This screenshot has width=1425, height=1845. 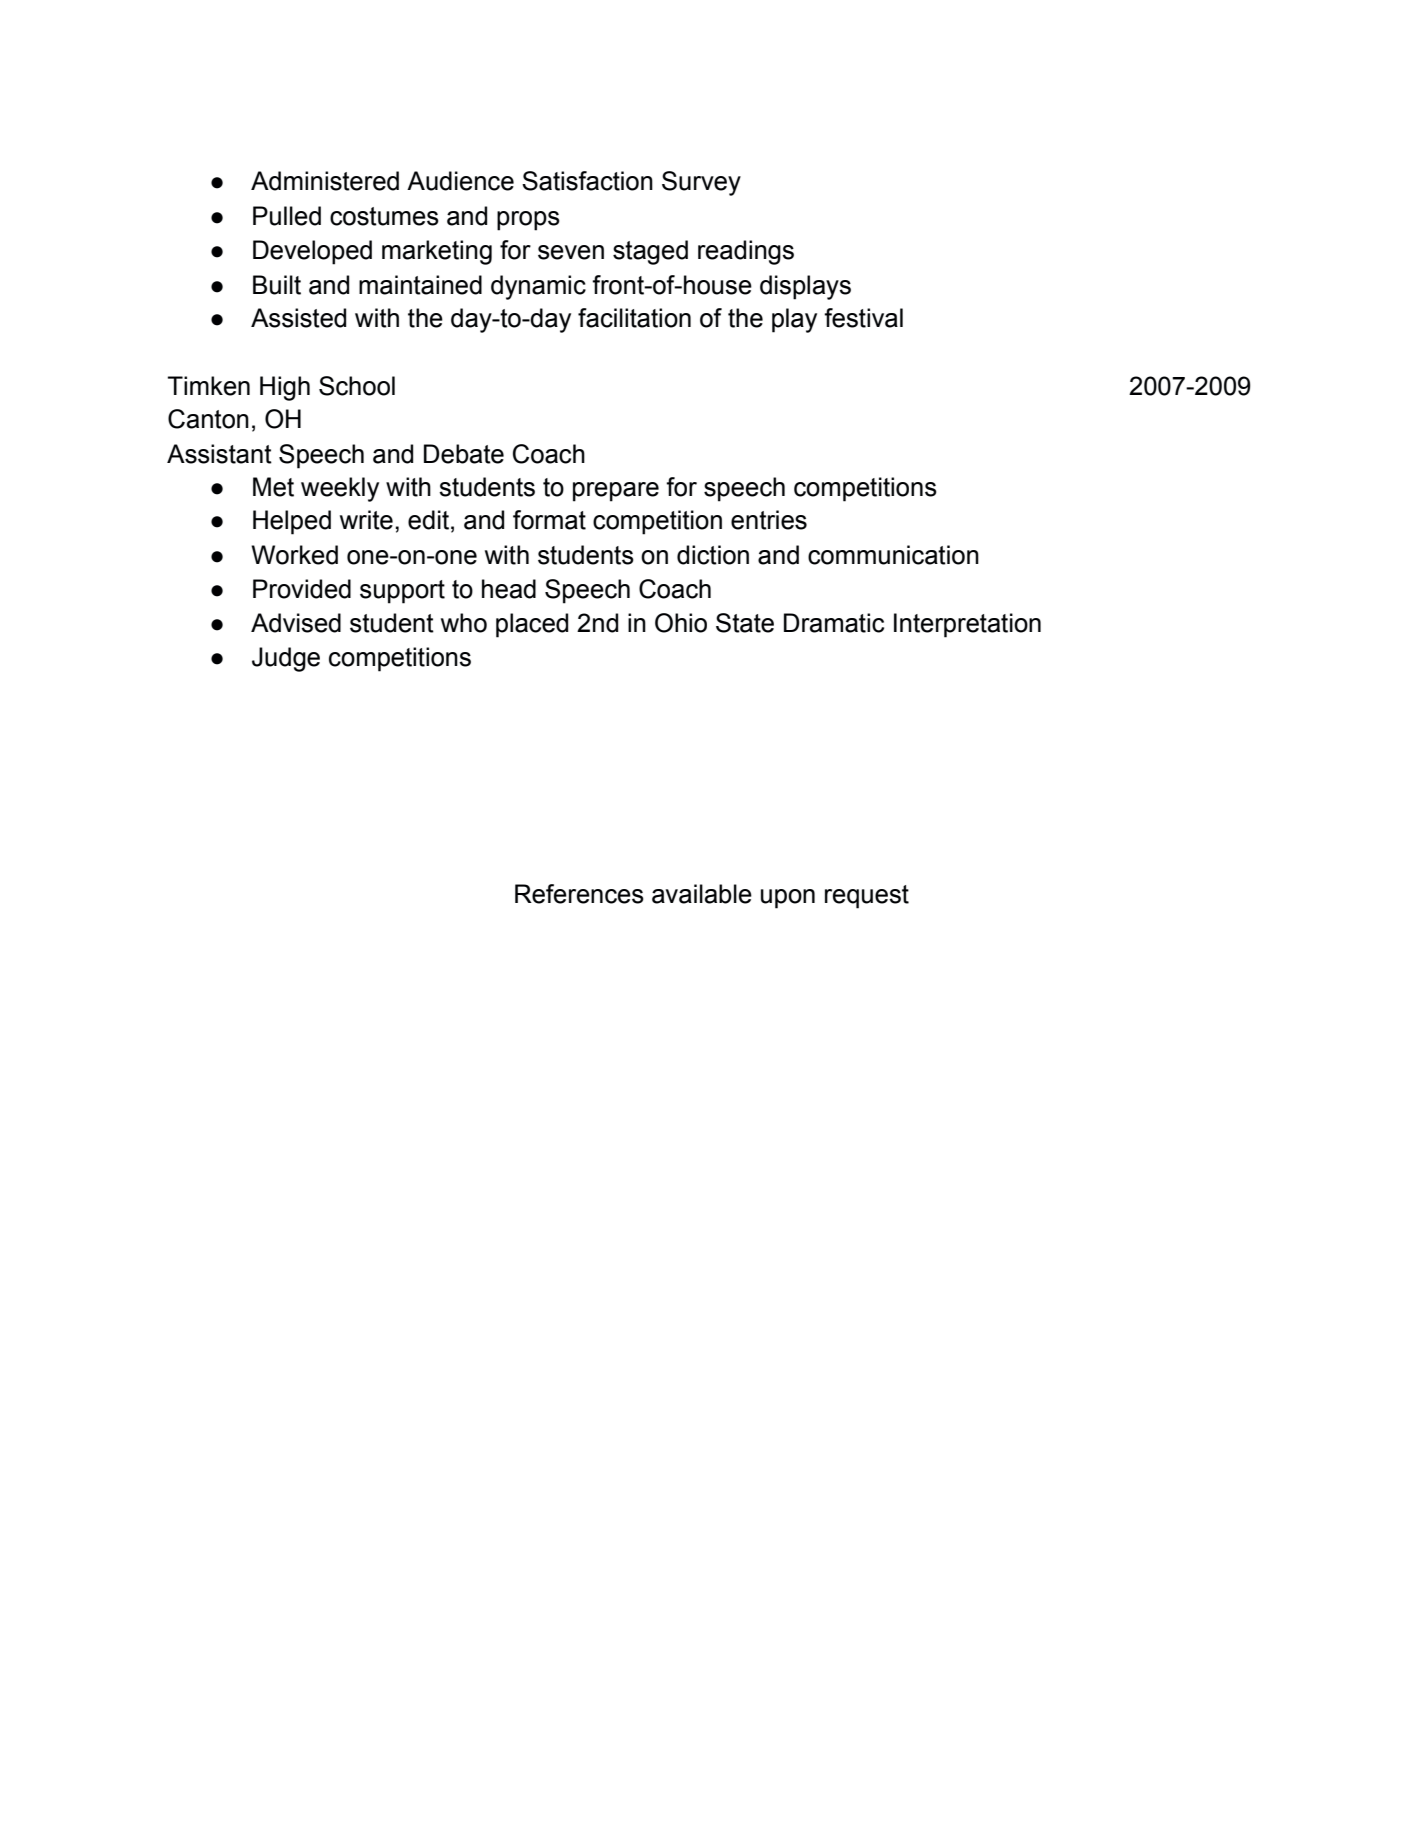 What do you see at coordinates (867, 897) in the screenshot?
I see `request` at bounding box center [867, 897].
